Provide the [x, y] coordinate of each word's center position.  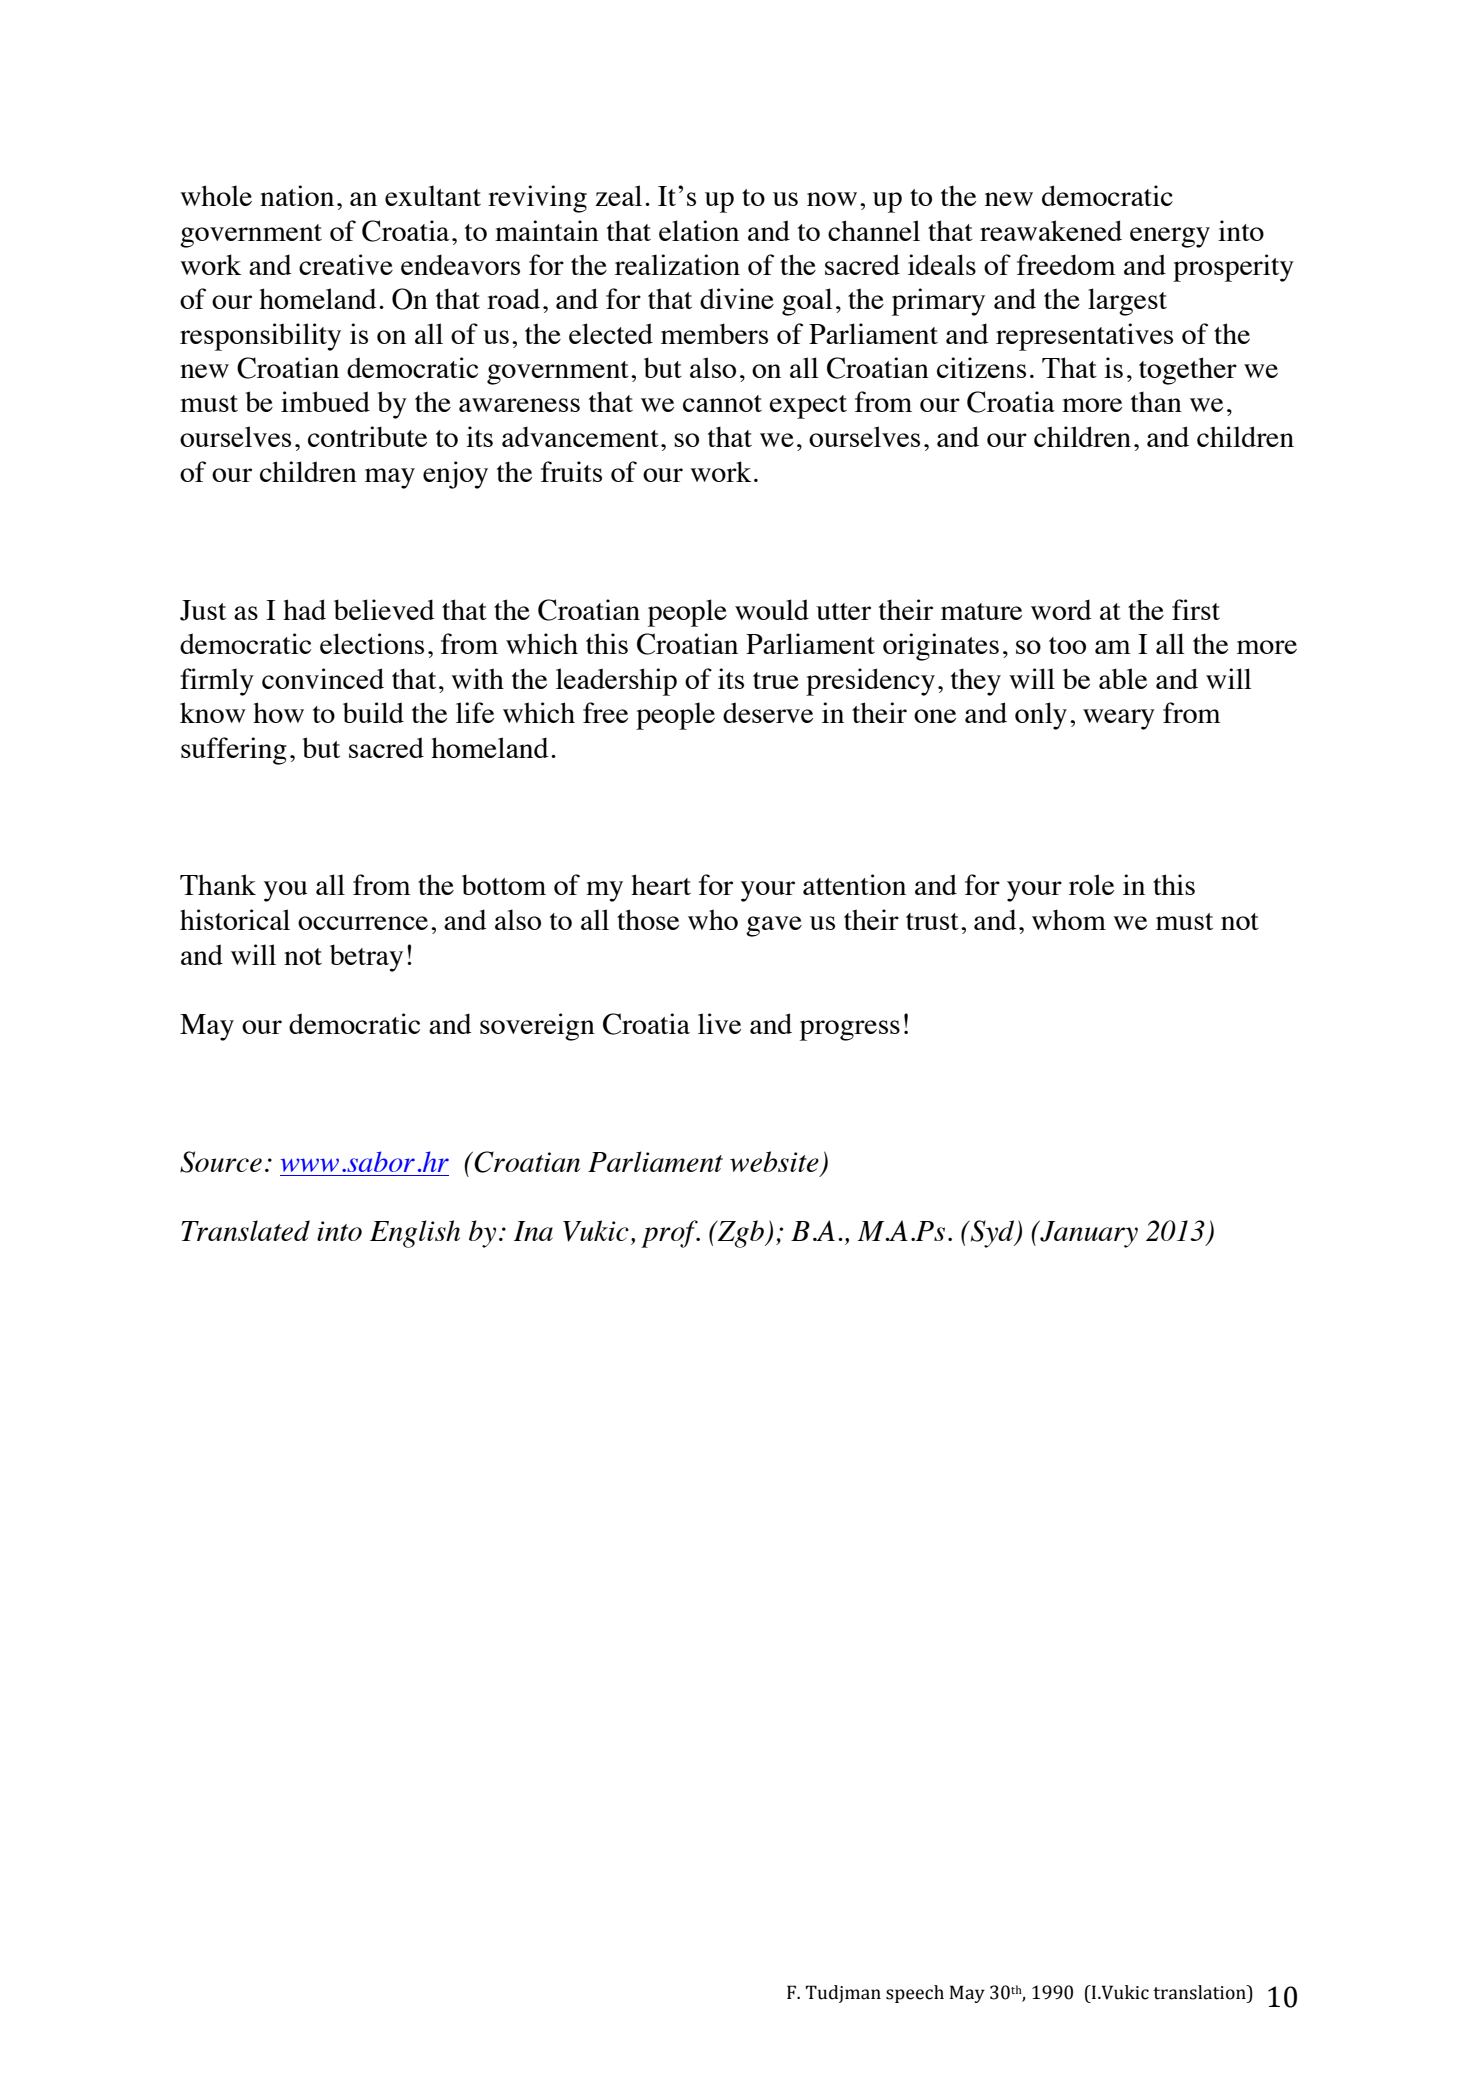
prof [670, 1234]
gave [774, 926]
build [373, 712]
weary [1119, 719]
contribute [367, 436]
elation [699, 230]
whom [1069, 919]
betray [366, 958]
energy [1170, 237]
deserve [768, 712]
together [1188, 371]
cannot [722, 403]
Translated [245, 1230]
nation [297, 195]
